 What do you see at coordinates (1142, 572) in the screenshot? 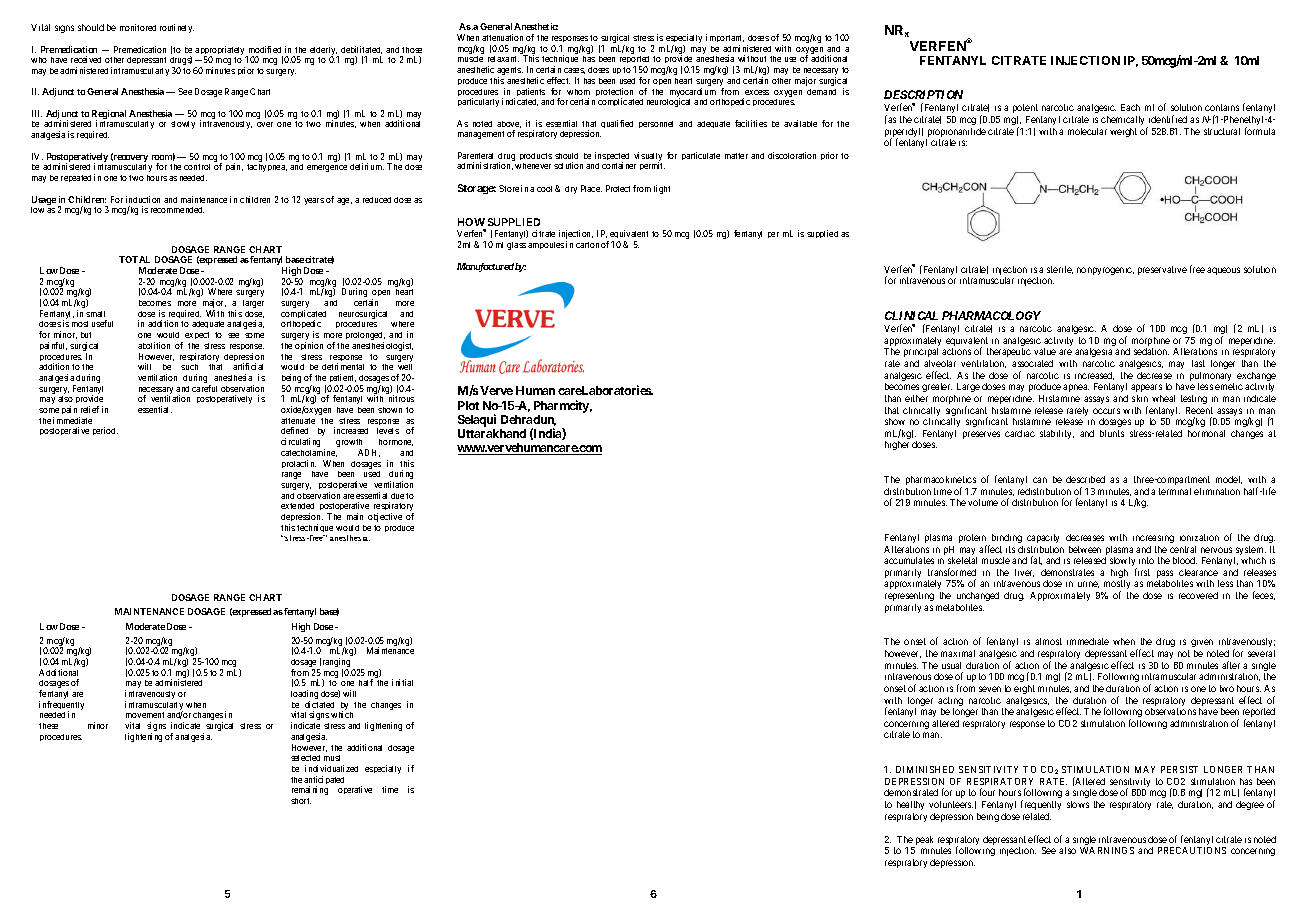
I see `first` at bounding box center [1142, 572].
